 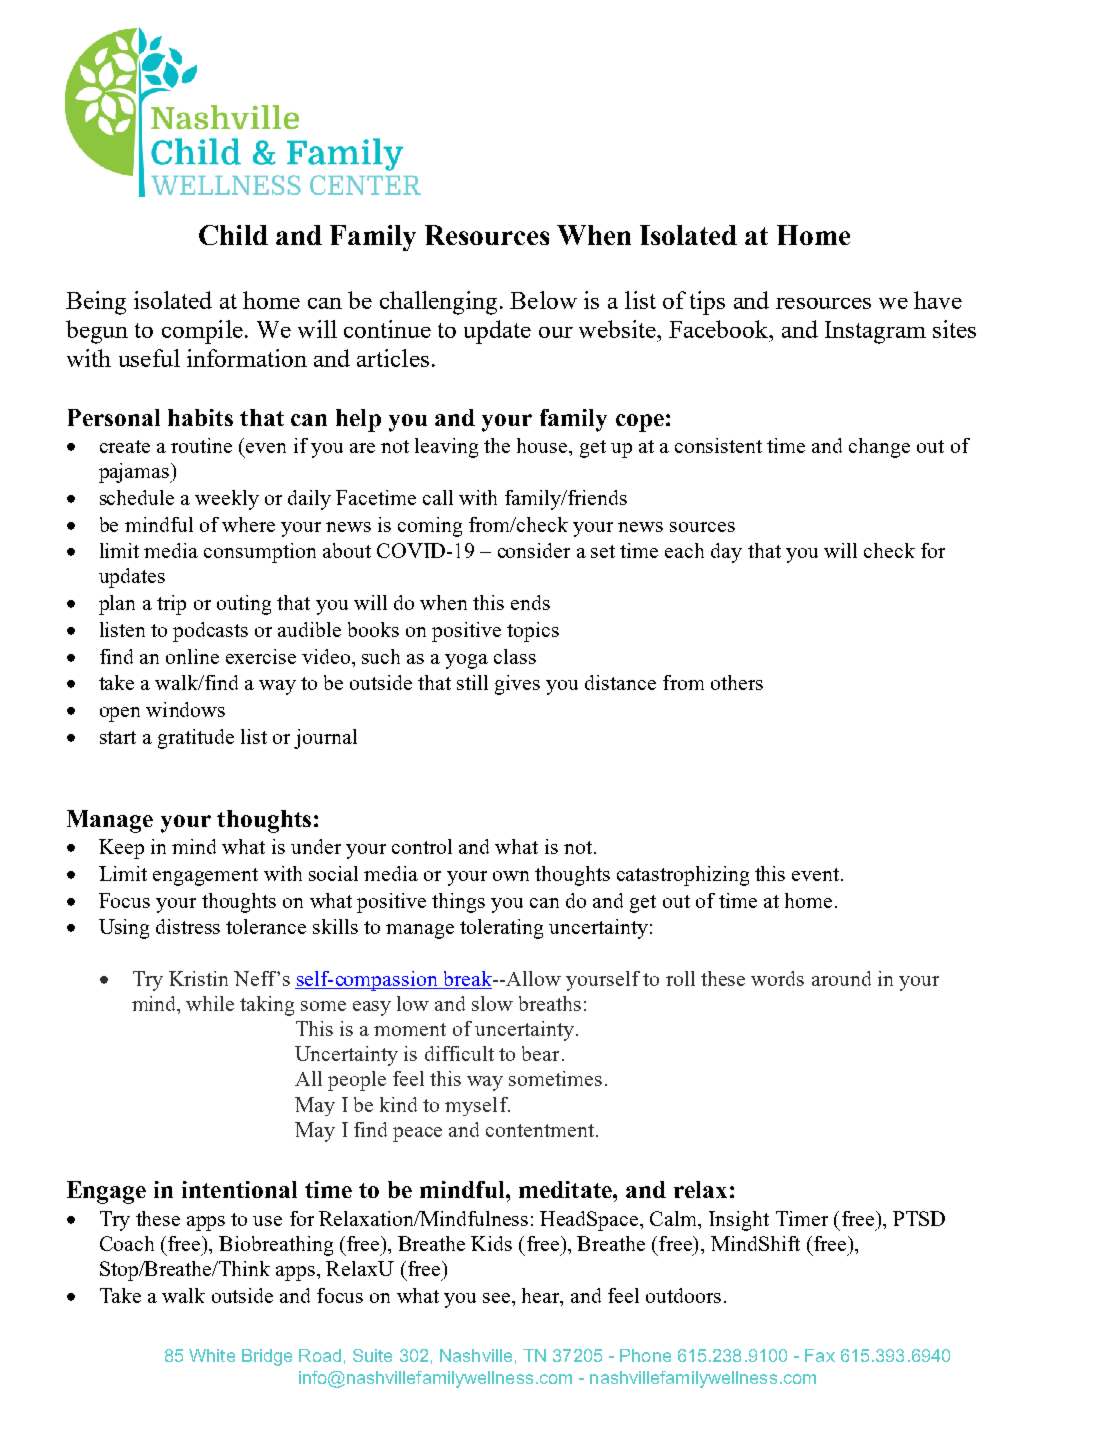 What do you see at coordinates (543, 300) in the document?
I see `Below` at bounding box center [543, 300].
